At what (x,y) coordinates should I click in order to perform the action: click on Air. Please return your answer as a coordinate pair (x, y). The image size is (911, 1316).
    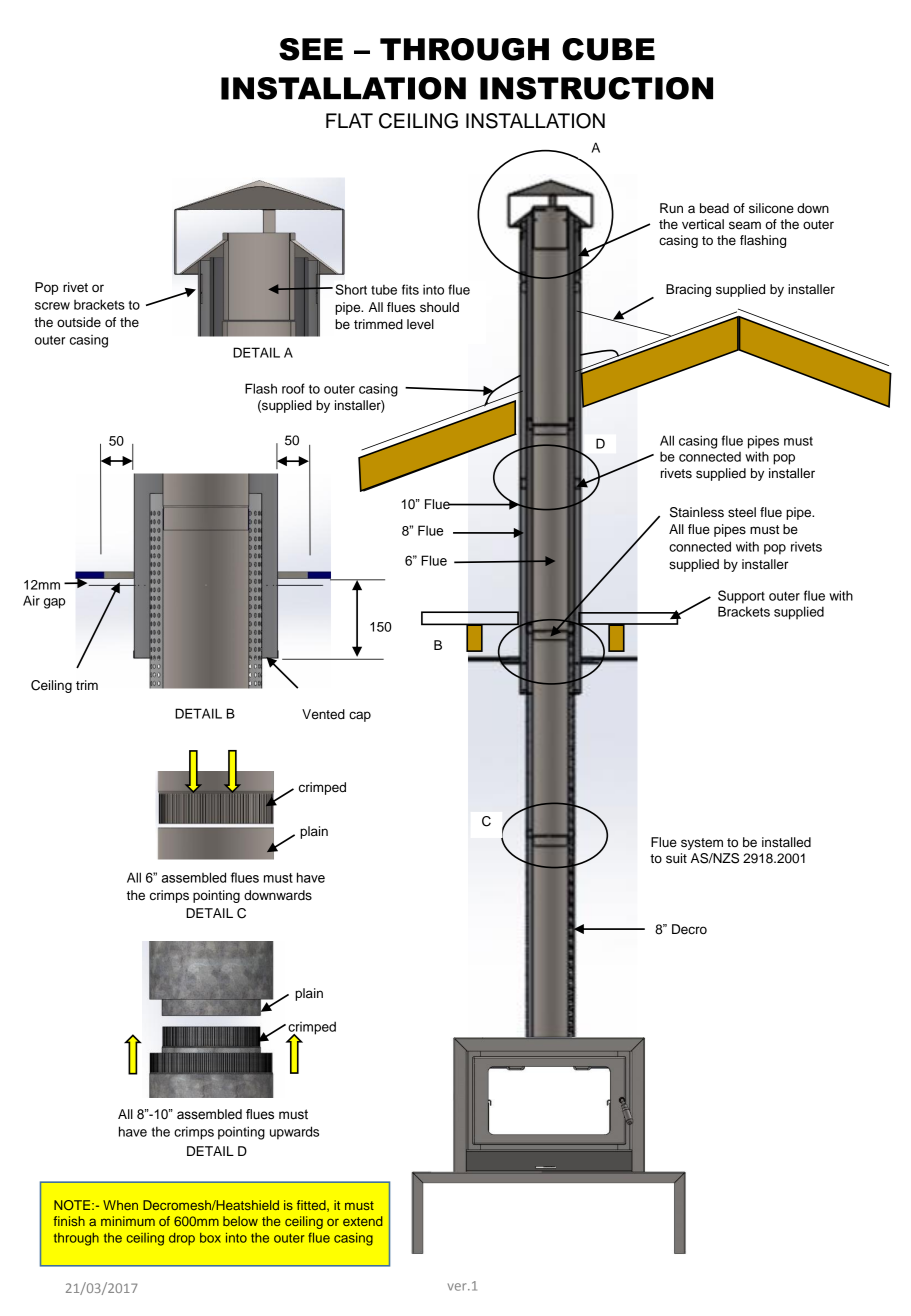
    Looking at the image, I should click on (31, 600).
